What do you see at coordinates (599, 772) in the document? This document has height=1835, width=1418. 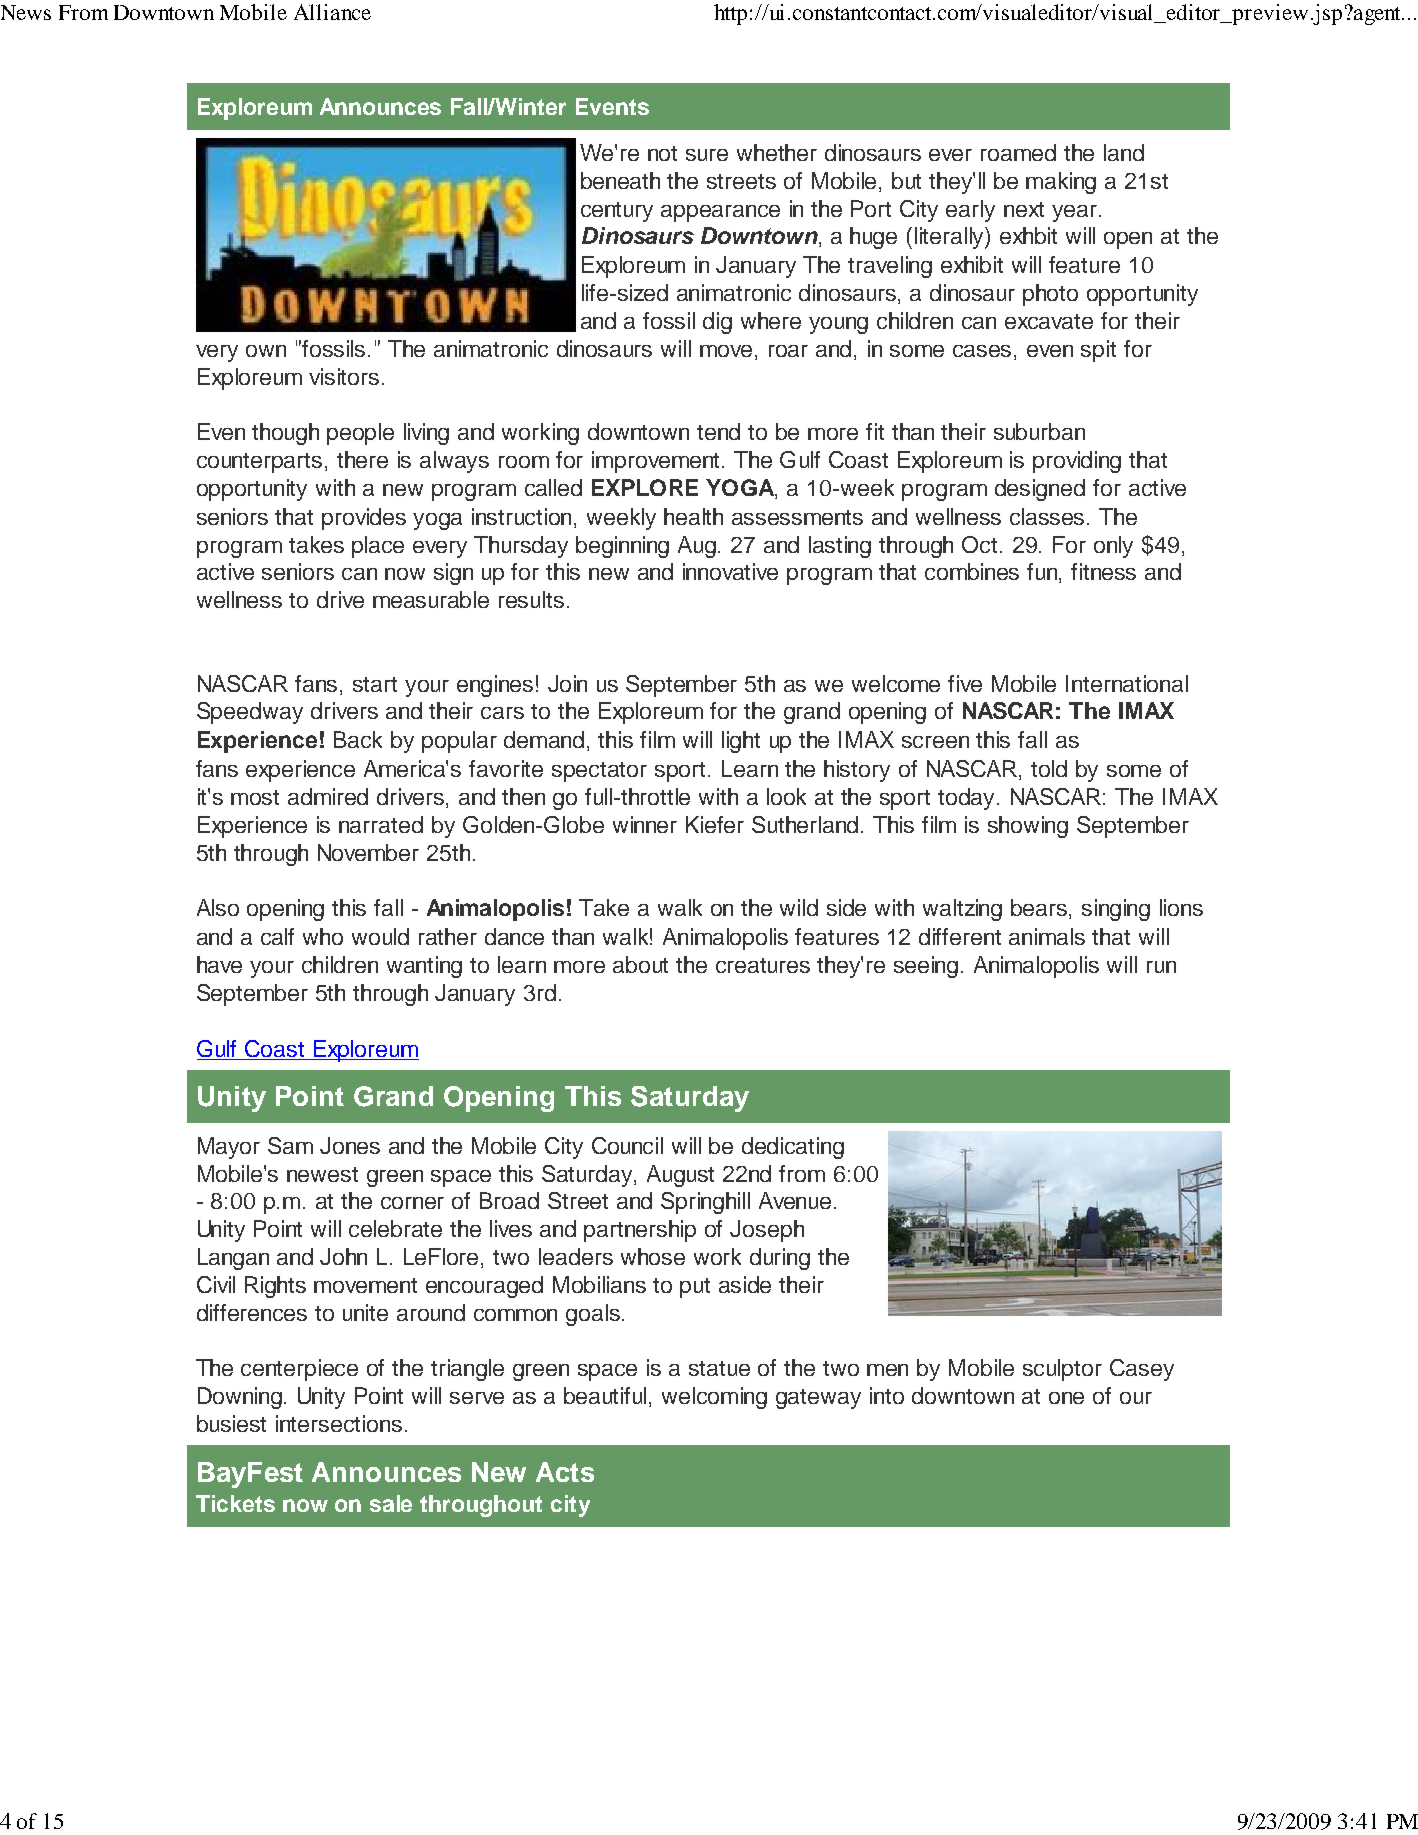 I see `spectator` at bounding box center [599, 772].
